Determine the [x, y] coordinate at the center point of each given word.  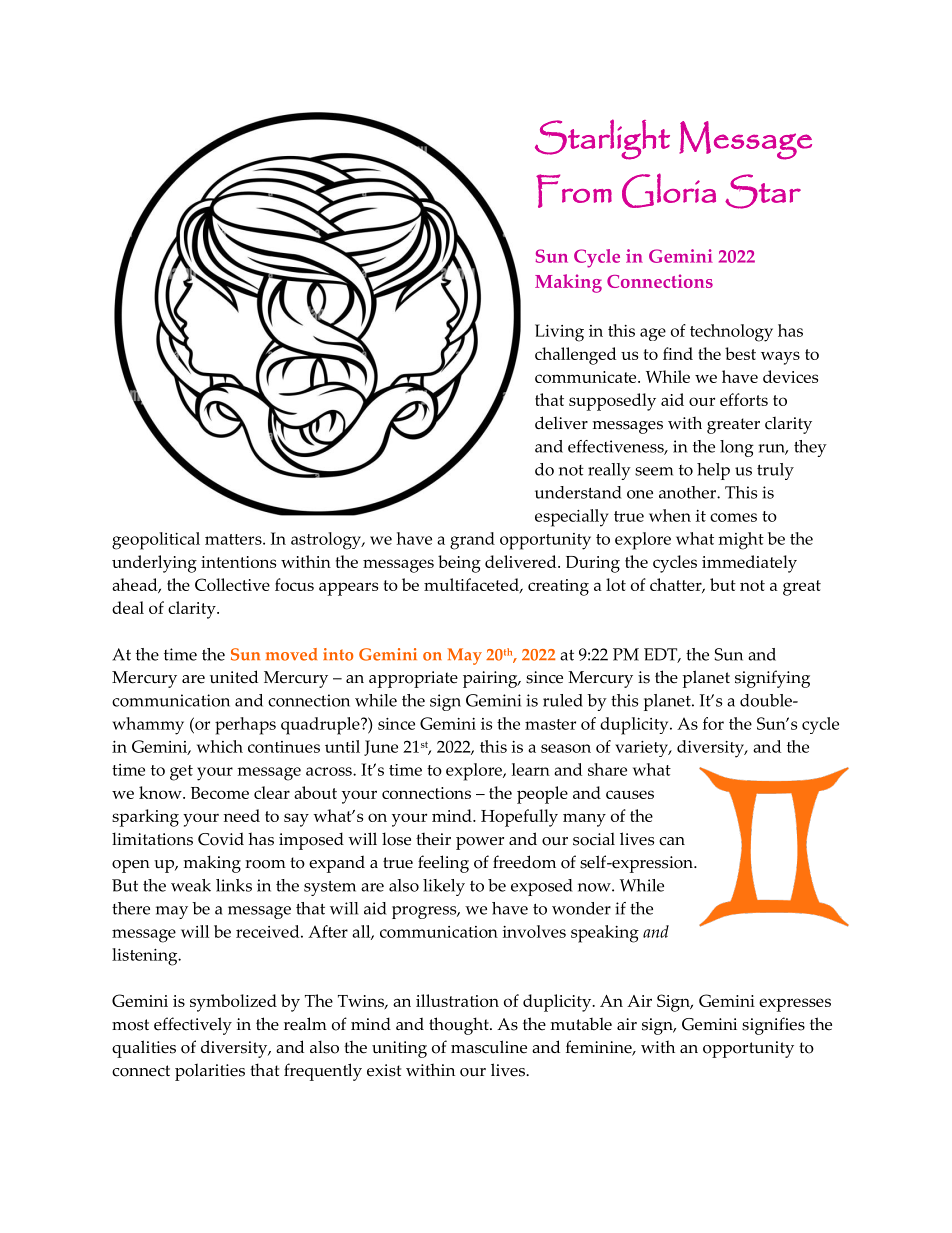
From [574, 191]
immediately [749, 564]
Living [559, 333]
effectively [193, 1026]
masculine [489, 1047]
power [480, 843]
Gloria [669, 190]
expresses [795, 1005]
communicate [587, 377]
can [672, 841]
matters [234, 539]
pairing [491, 679]
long [737, 448]
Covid [221, 839]
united [234, 677]
